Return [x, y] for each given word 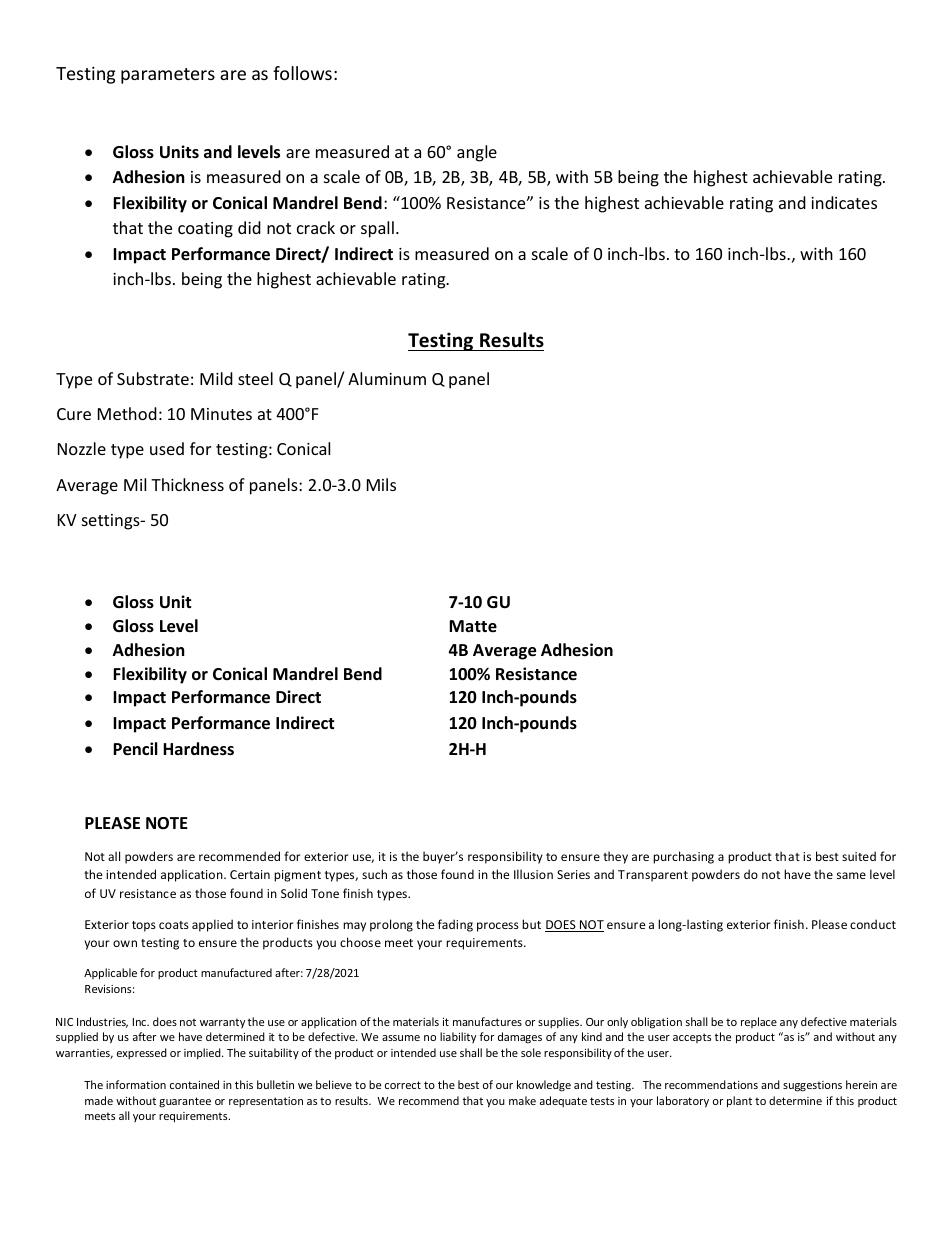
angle [477, 153]
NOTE [167, 823]
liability [458, 1037]
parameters [168, 76]
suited [859, 856]
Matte [473, 626]
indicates [844, 202]
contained [194, 1084]
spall [377, 229]
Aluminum [387, 378]
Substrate [153, 378]
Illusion [533, 874]
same [851, 875]
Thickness [187, 484]
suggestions [812, 1086]
